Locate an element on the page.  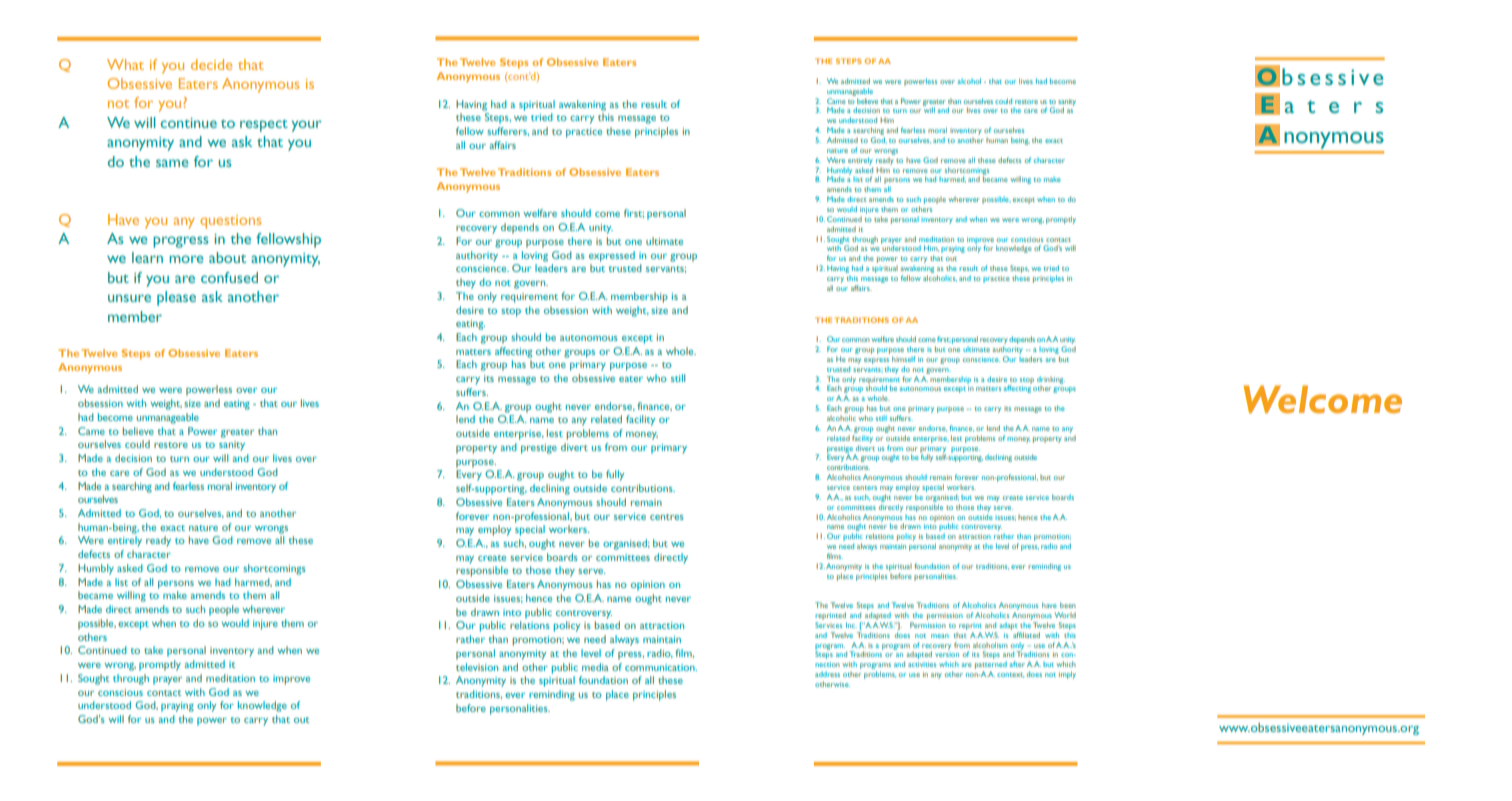
television is located at coordinates (477, 667).
